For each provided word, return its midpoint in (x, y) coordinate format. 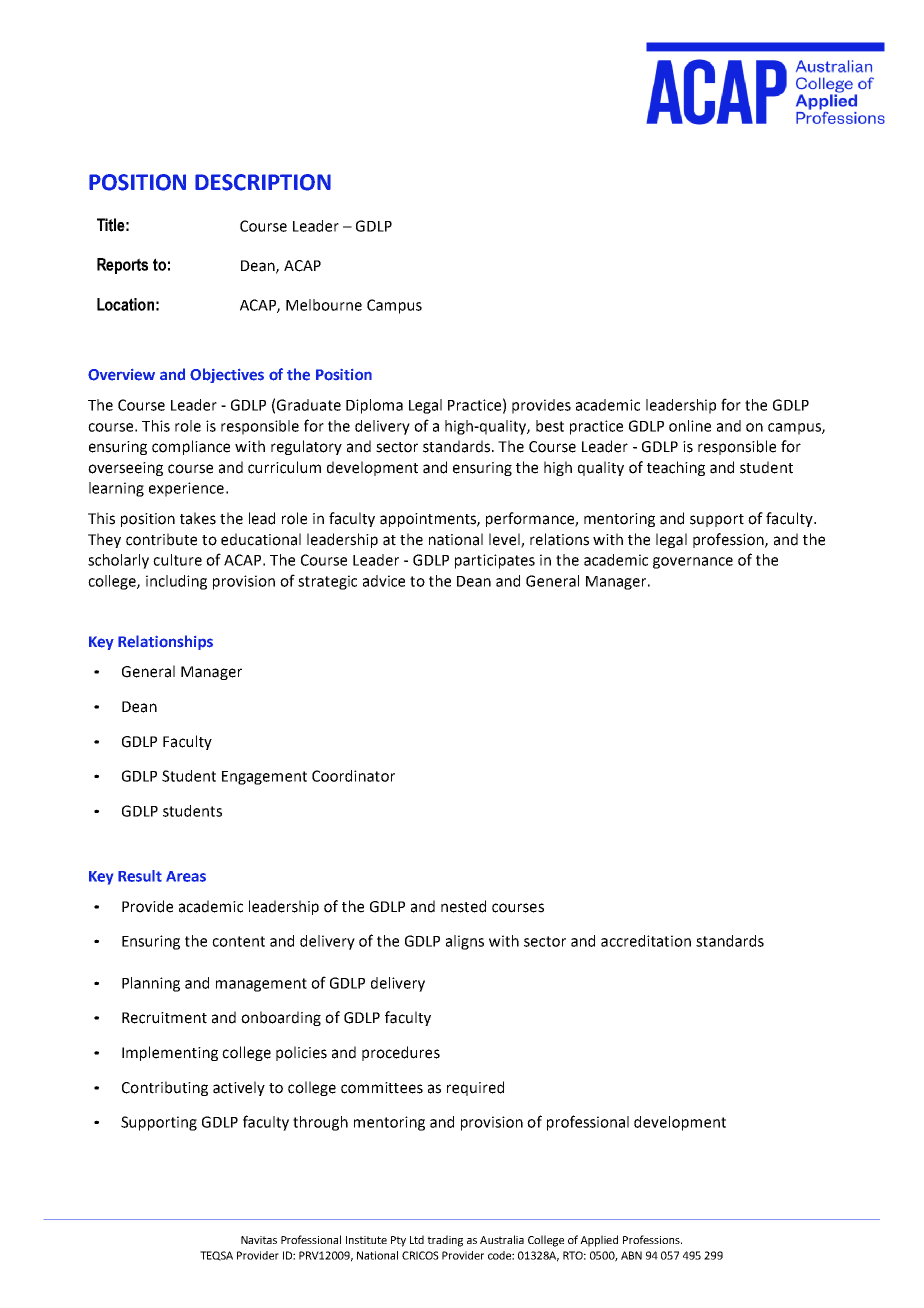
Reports (122, 266)
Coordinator (353, 776)
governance (693, 563)
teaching (676, 468)
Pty (398, 1241)
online (690, 426)
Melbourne (324, 305)
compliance (191, 447)
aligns (465, 942)
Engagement (264, 778)
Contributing (165, 1088)
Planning (151, 984)
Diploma (374, 406)
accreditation (646, 941)
